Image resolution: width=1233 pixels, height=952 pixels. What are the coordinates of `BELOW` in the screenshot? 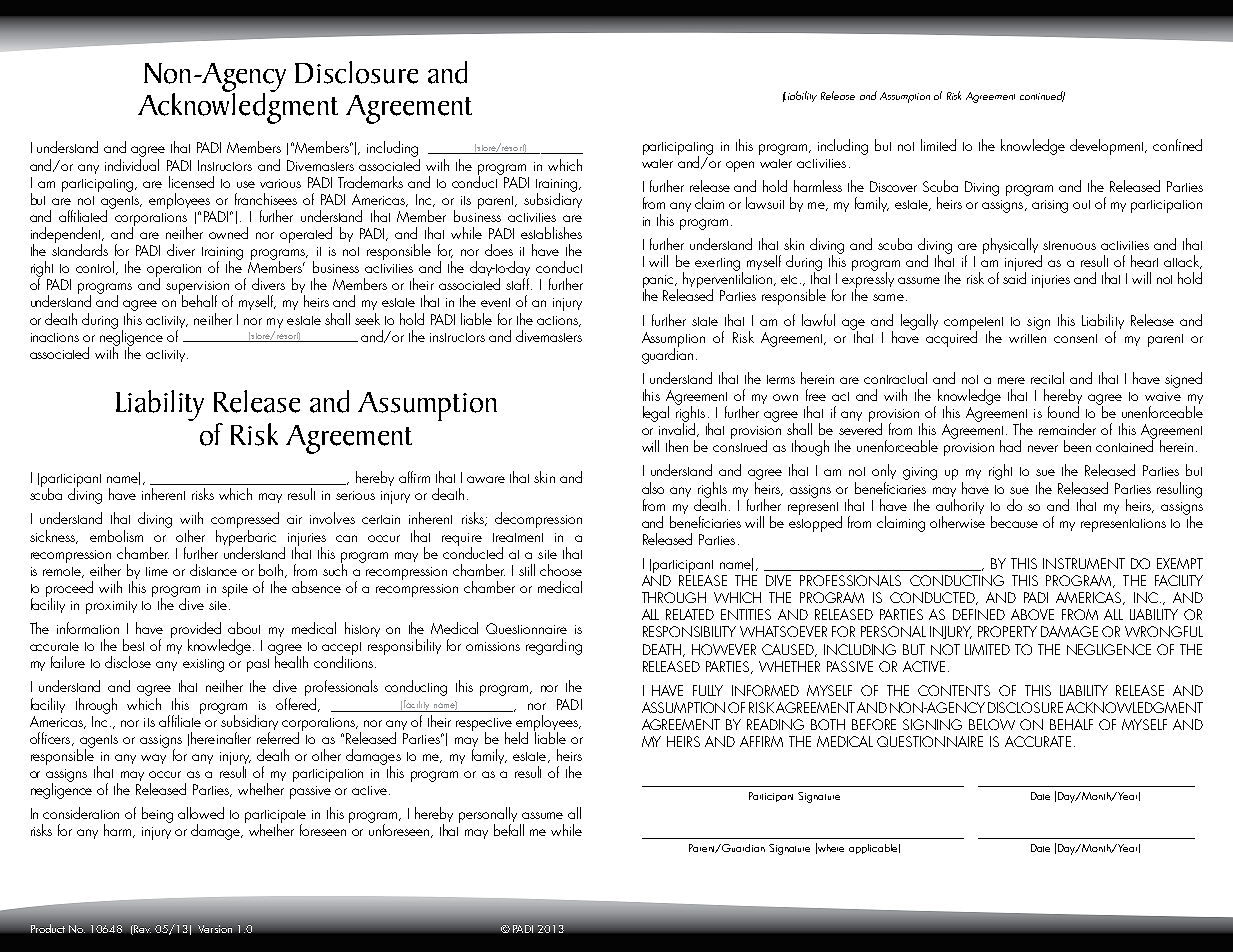 It's located at (992, 724).
